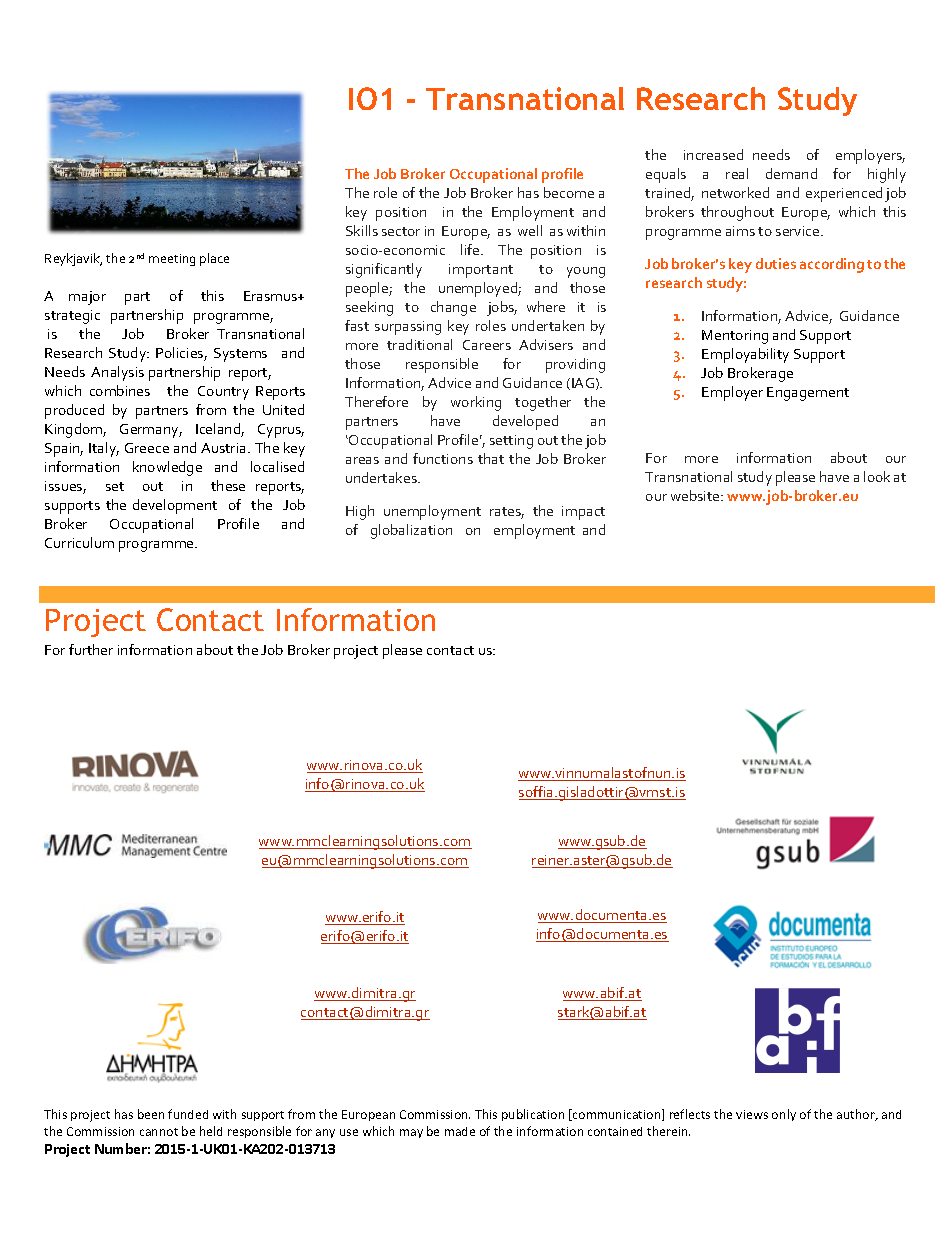 The image size is (952, 1233). What do you see at coordinates (791, 173) in the page?
I see `demand` at bounding box center [791, 173].
